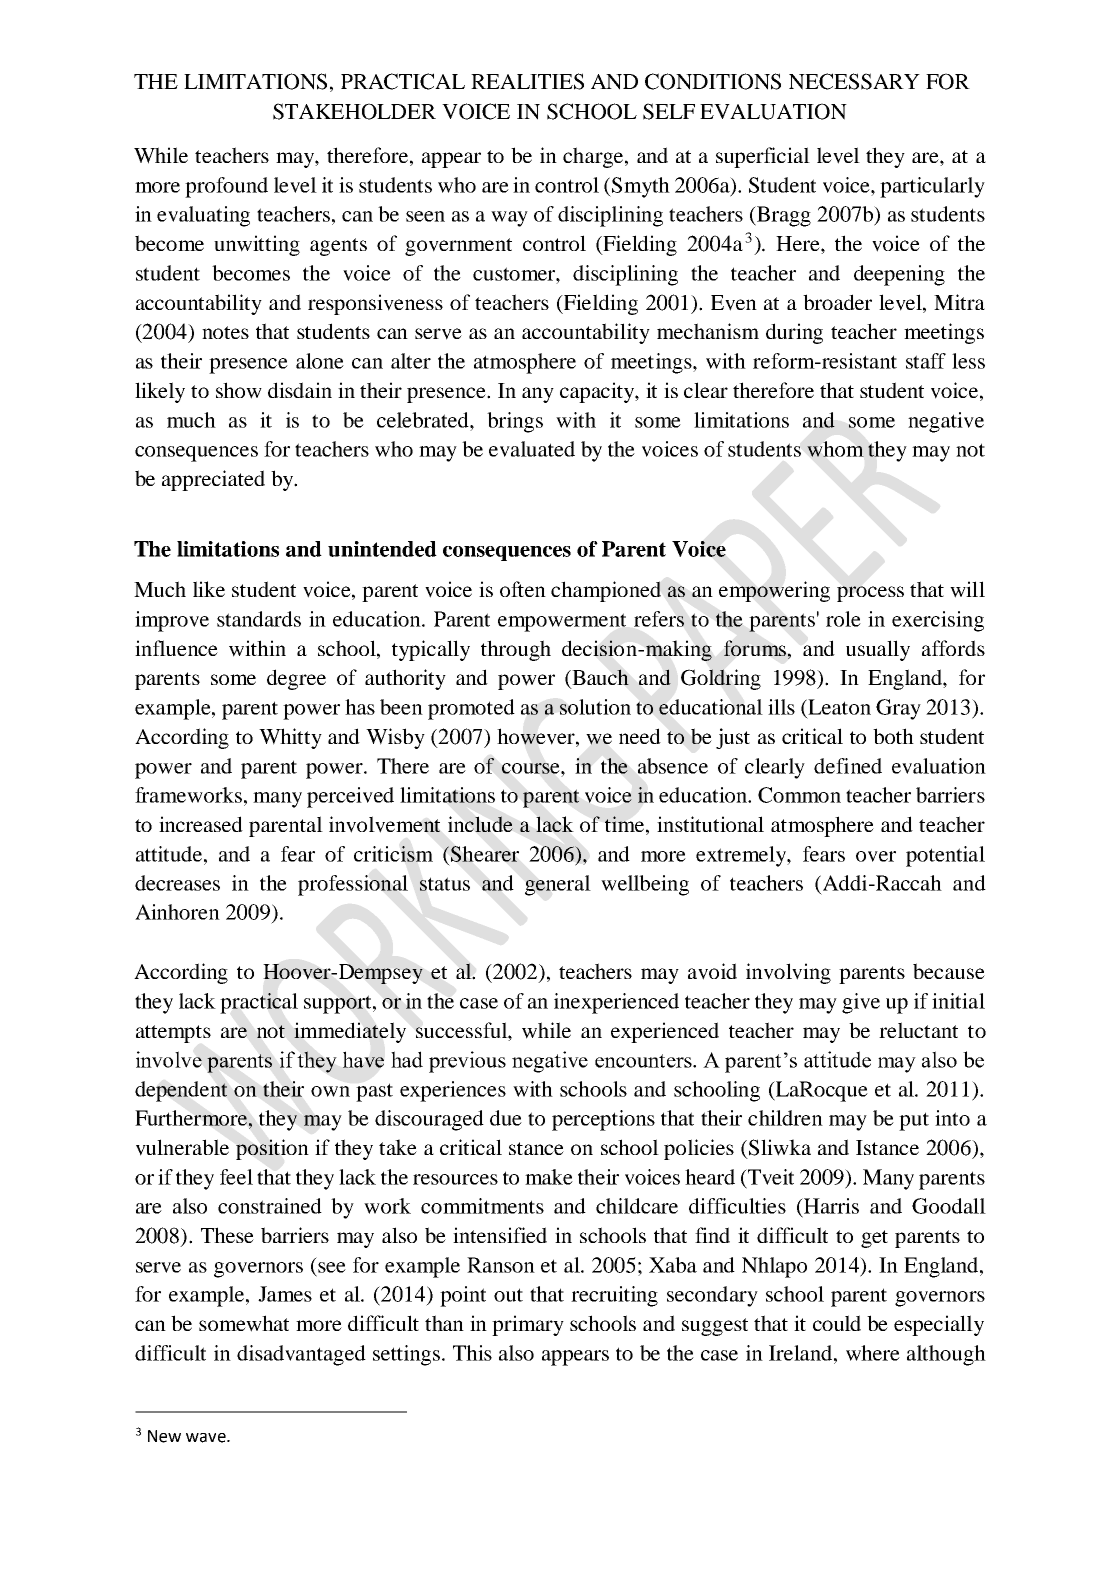 Image resolution: width=1120 pixels, height=1584 pixels. What do you see at coordinates (527, 81) in the page?
I see `REALITIES` at bounding box center [527, 81].
